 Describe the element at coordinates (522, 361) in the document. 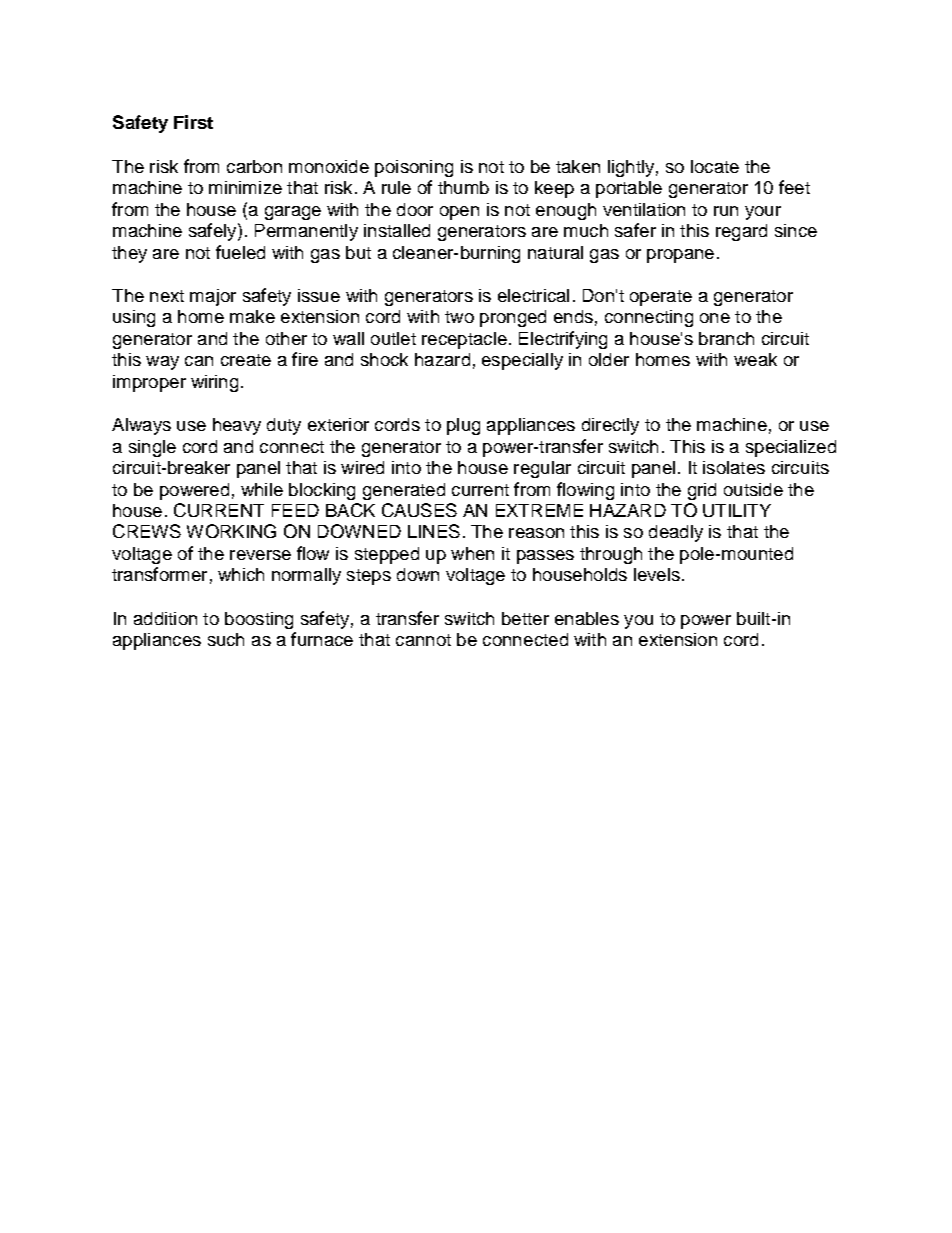

I see `especially` at that location.
